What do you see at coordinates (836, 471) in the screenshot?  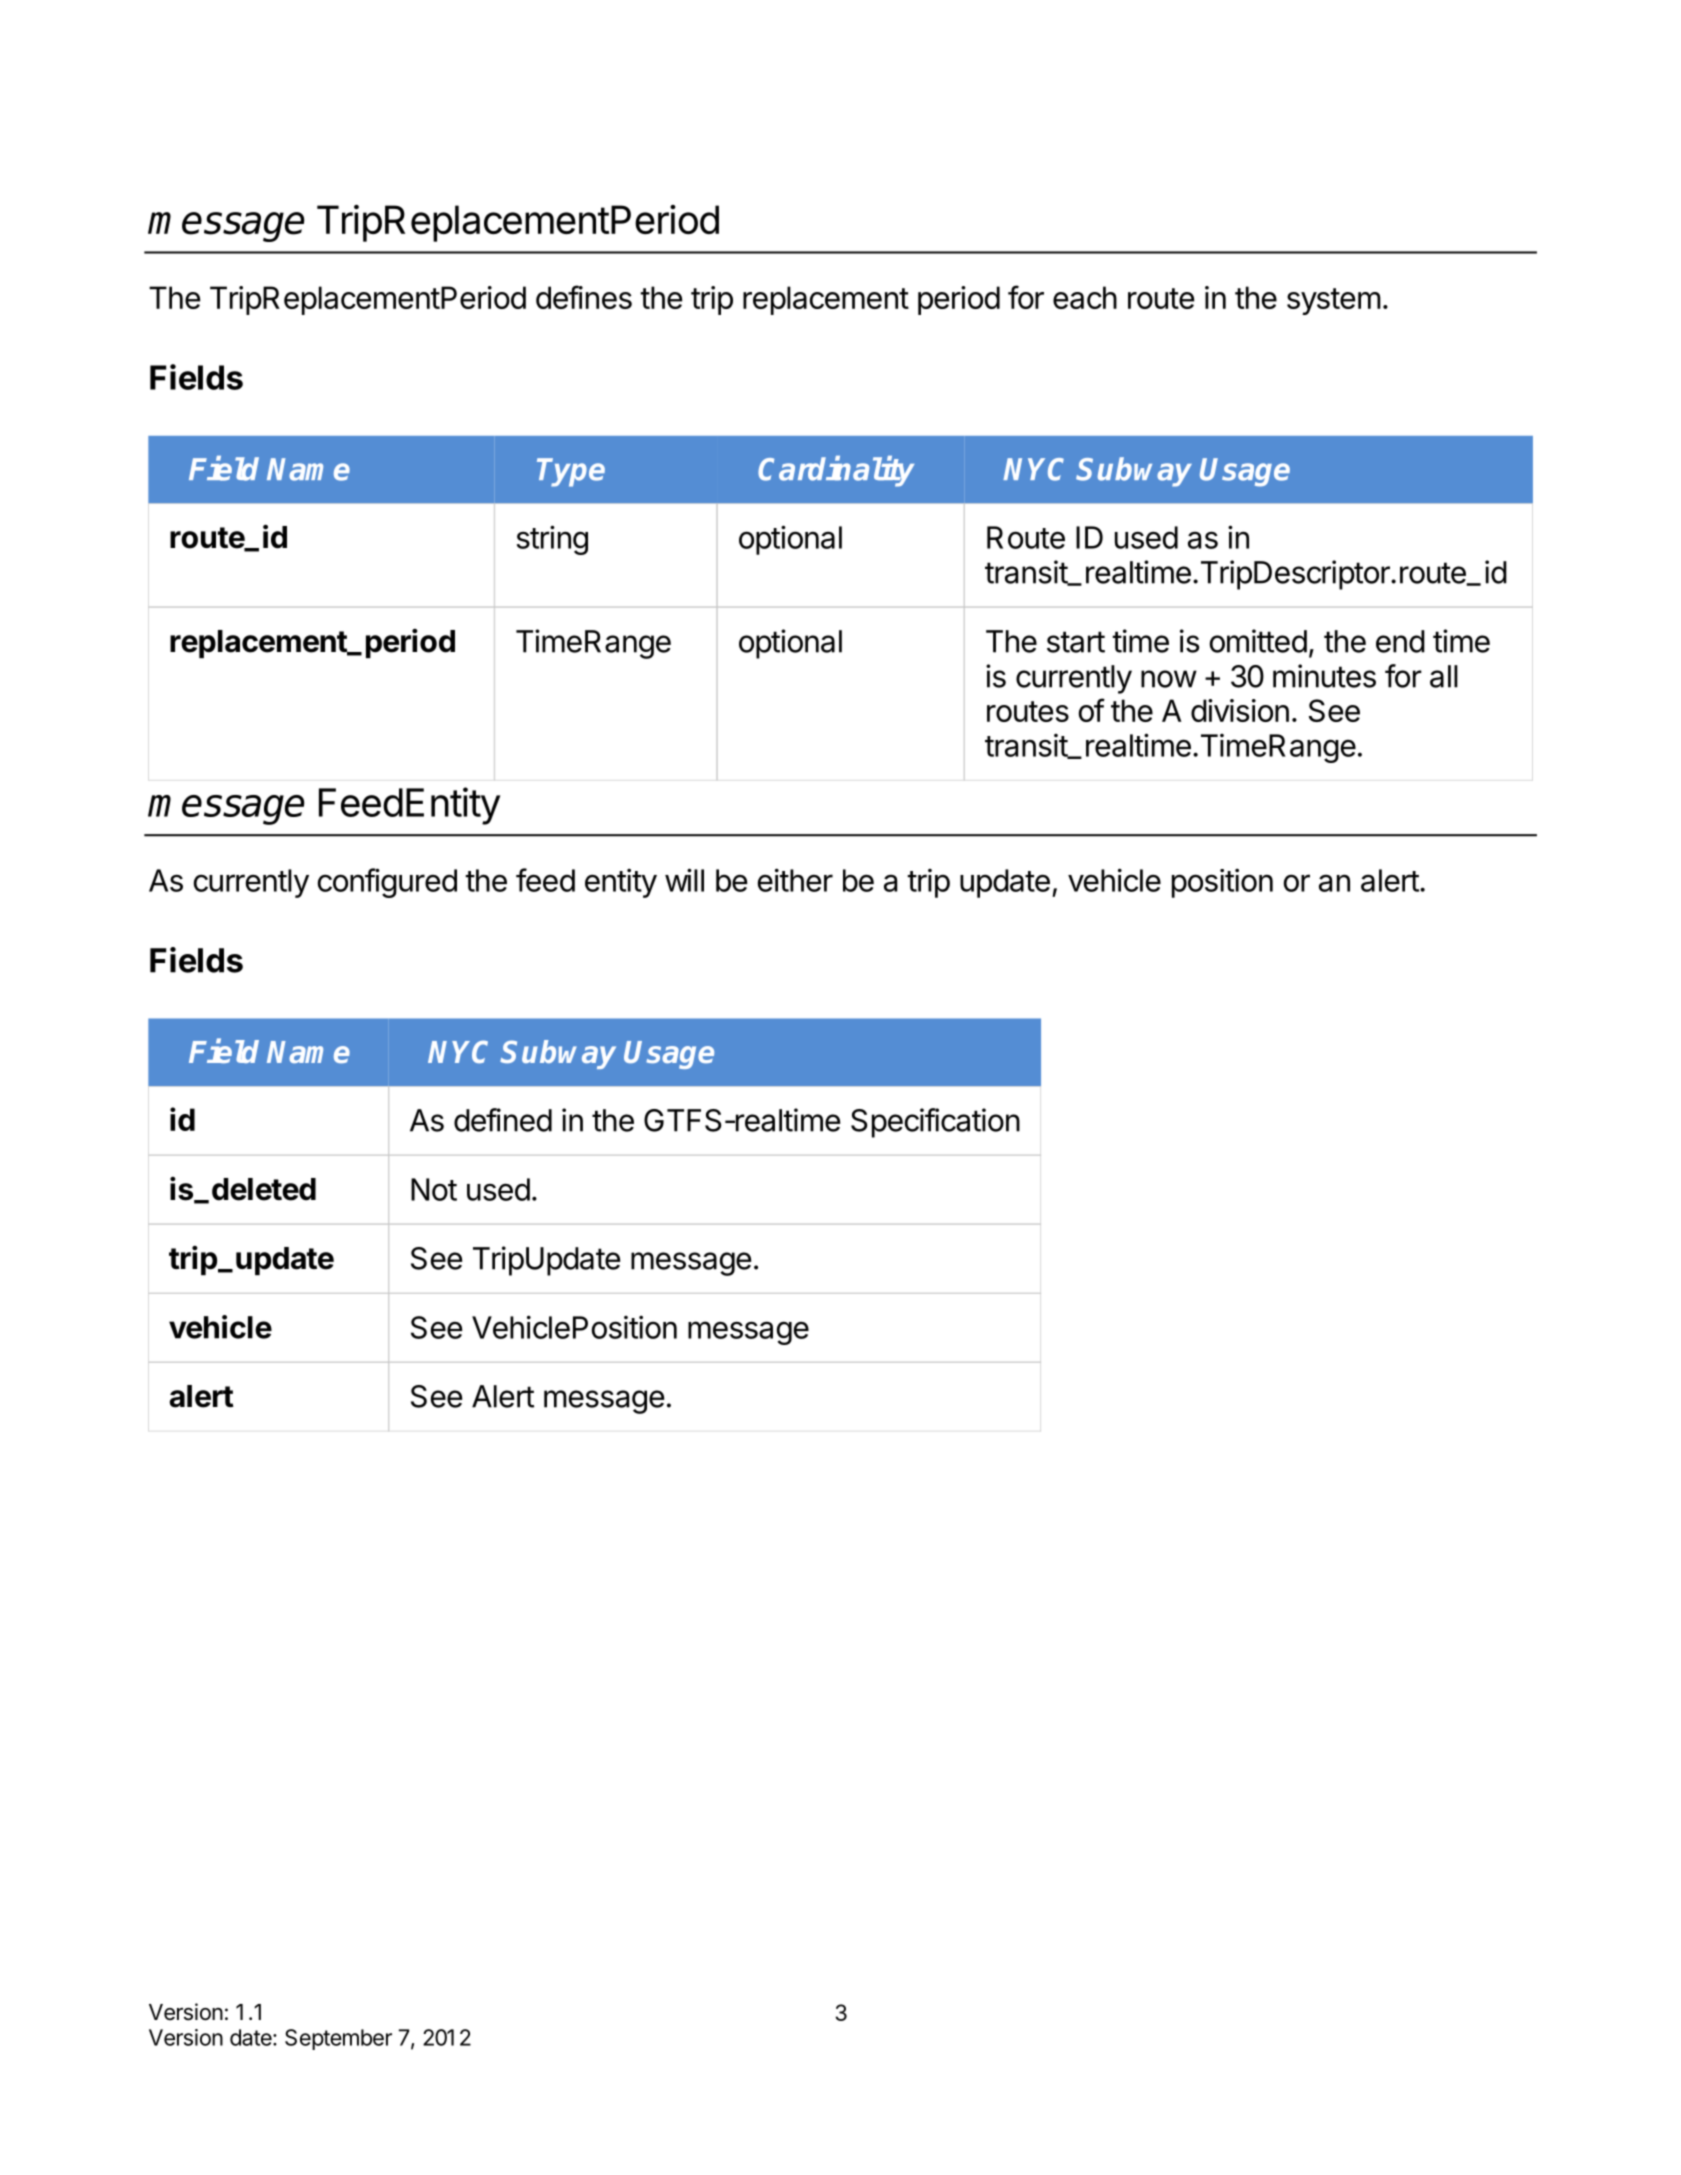 I see `Cardinality` at bounding box center [836, 471].
